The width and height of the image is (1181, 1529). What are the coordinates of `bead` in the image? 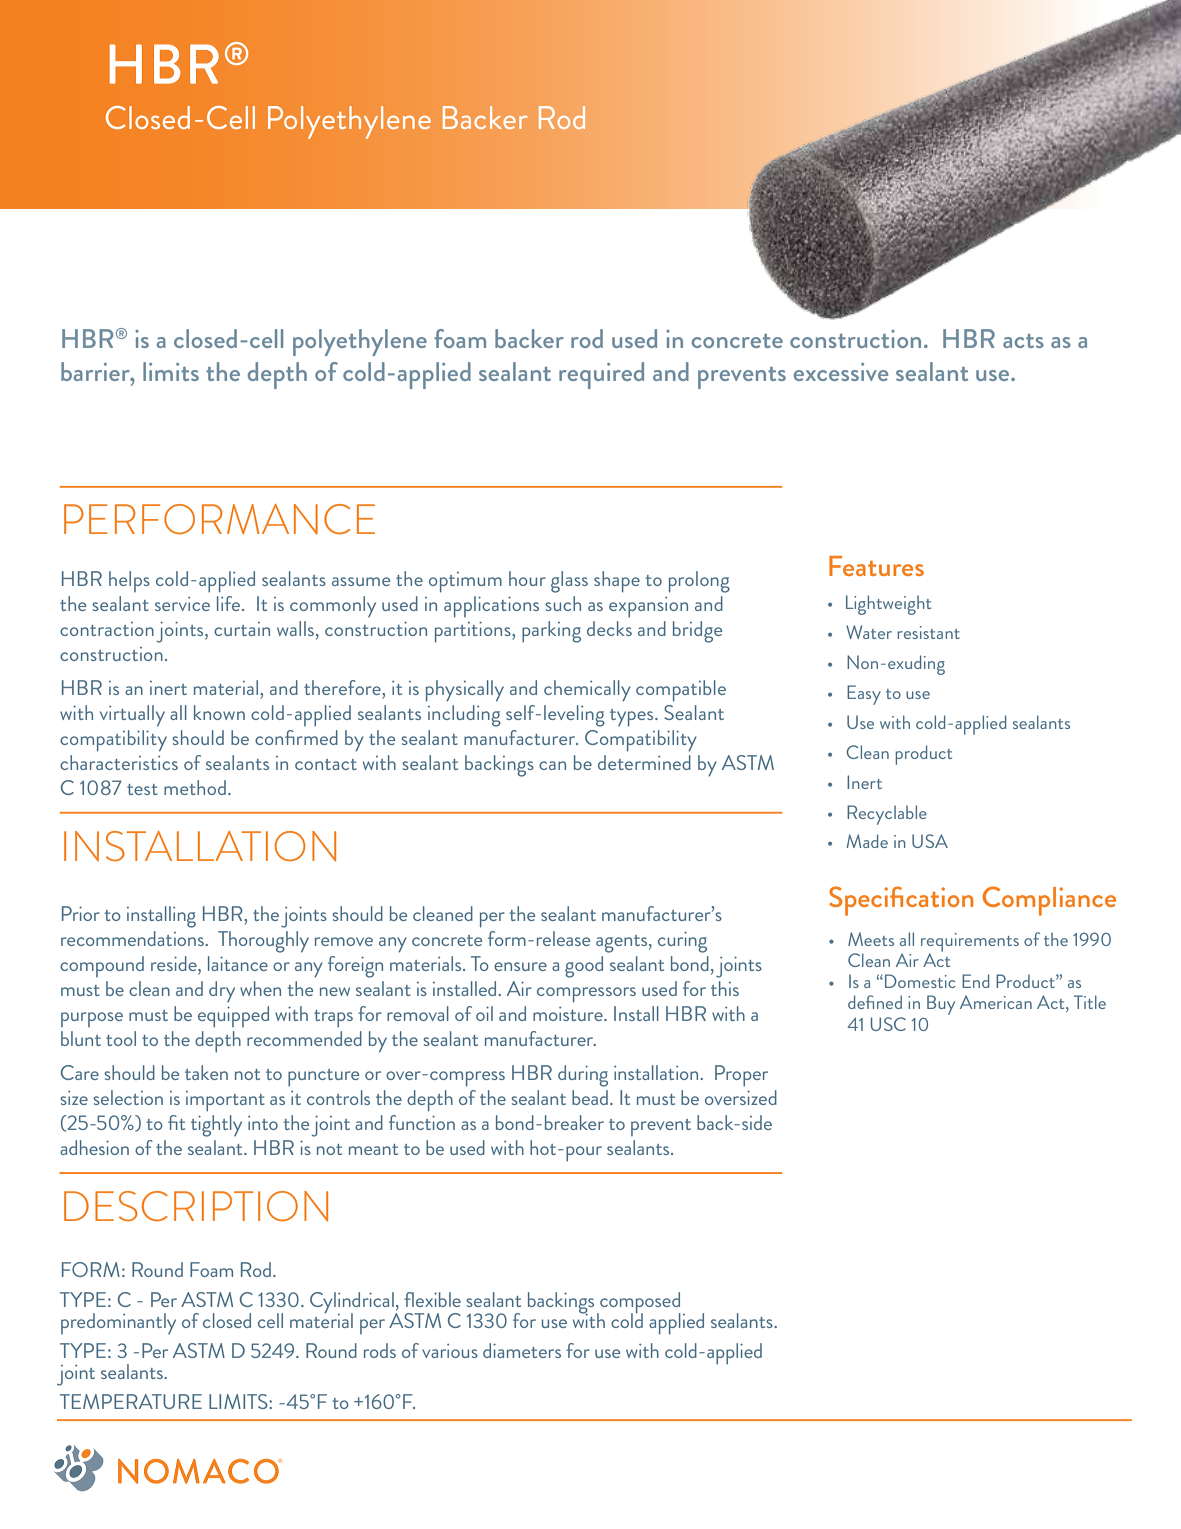 It's located at (590, 1097).
